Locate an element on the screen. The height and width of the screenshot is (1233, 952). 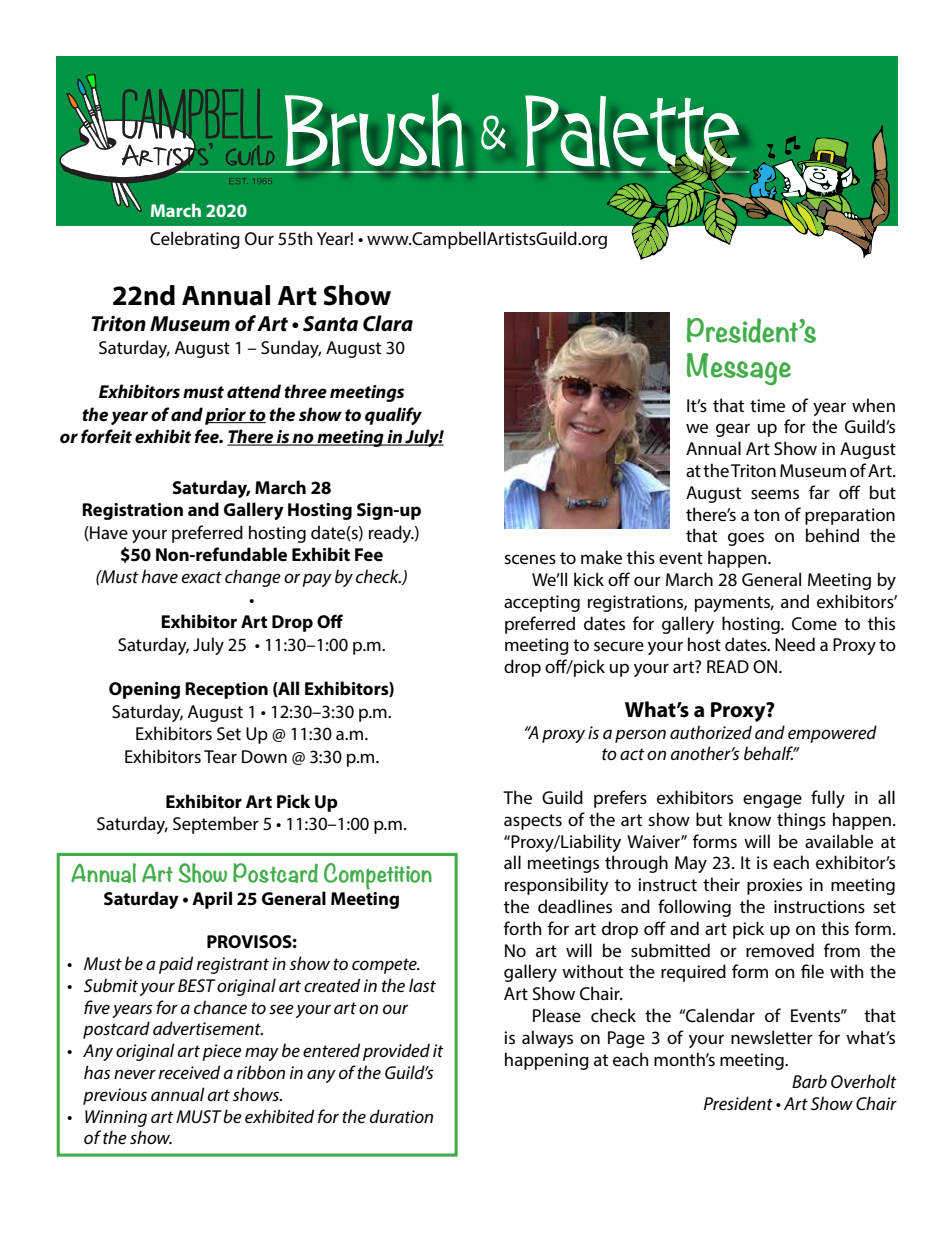
Clara is located at coordinates (388, 323).
